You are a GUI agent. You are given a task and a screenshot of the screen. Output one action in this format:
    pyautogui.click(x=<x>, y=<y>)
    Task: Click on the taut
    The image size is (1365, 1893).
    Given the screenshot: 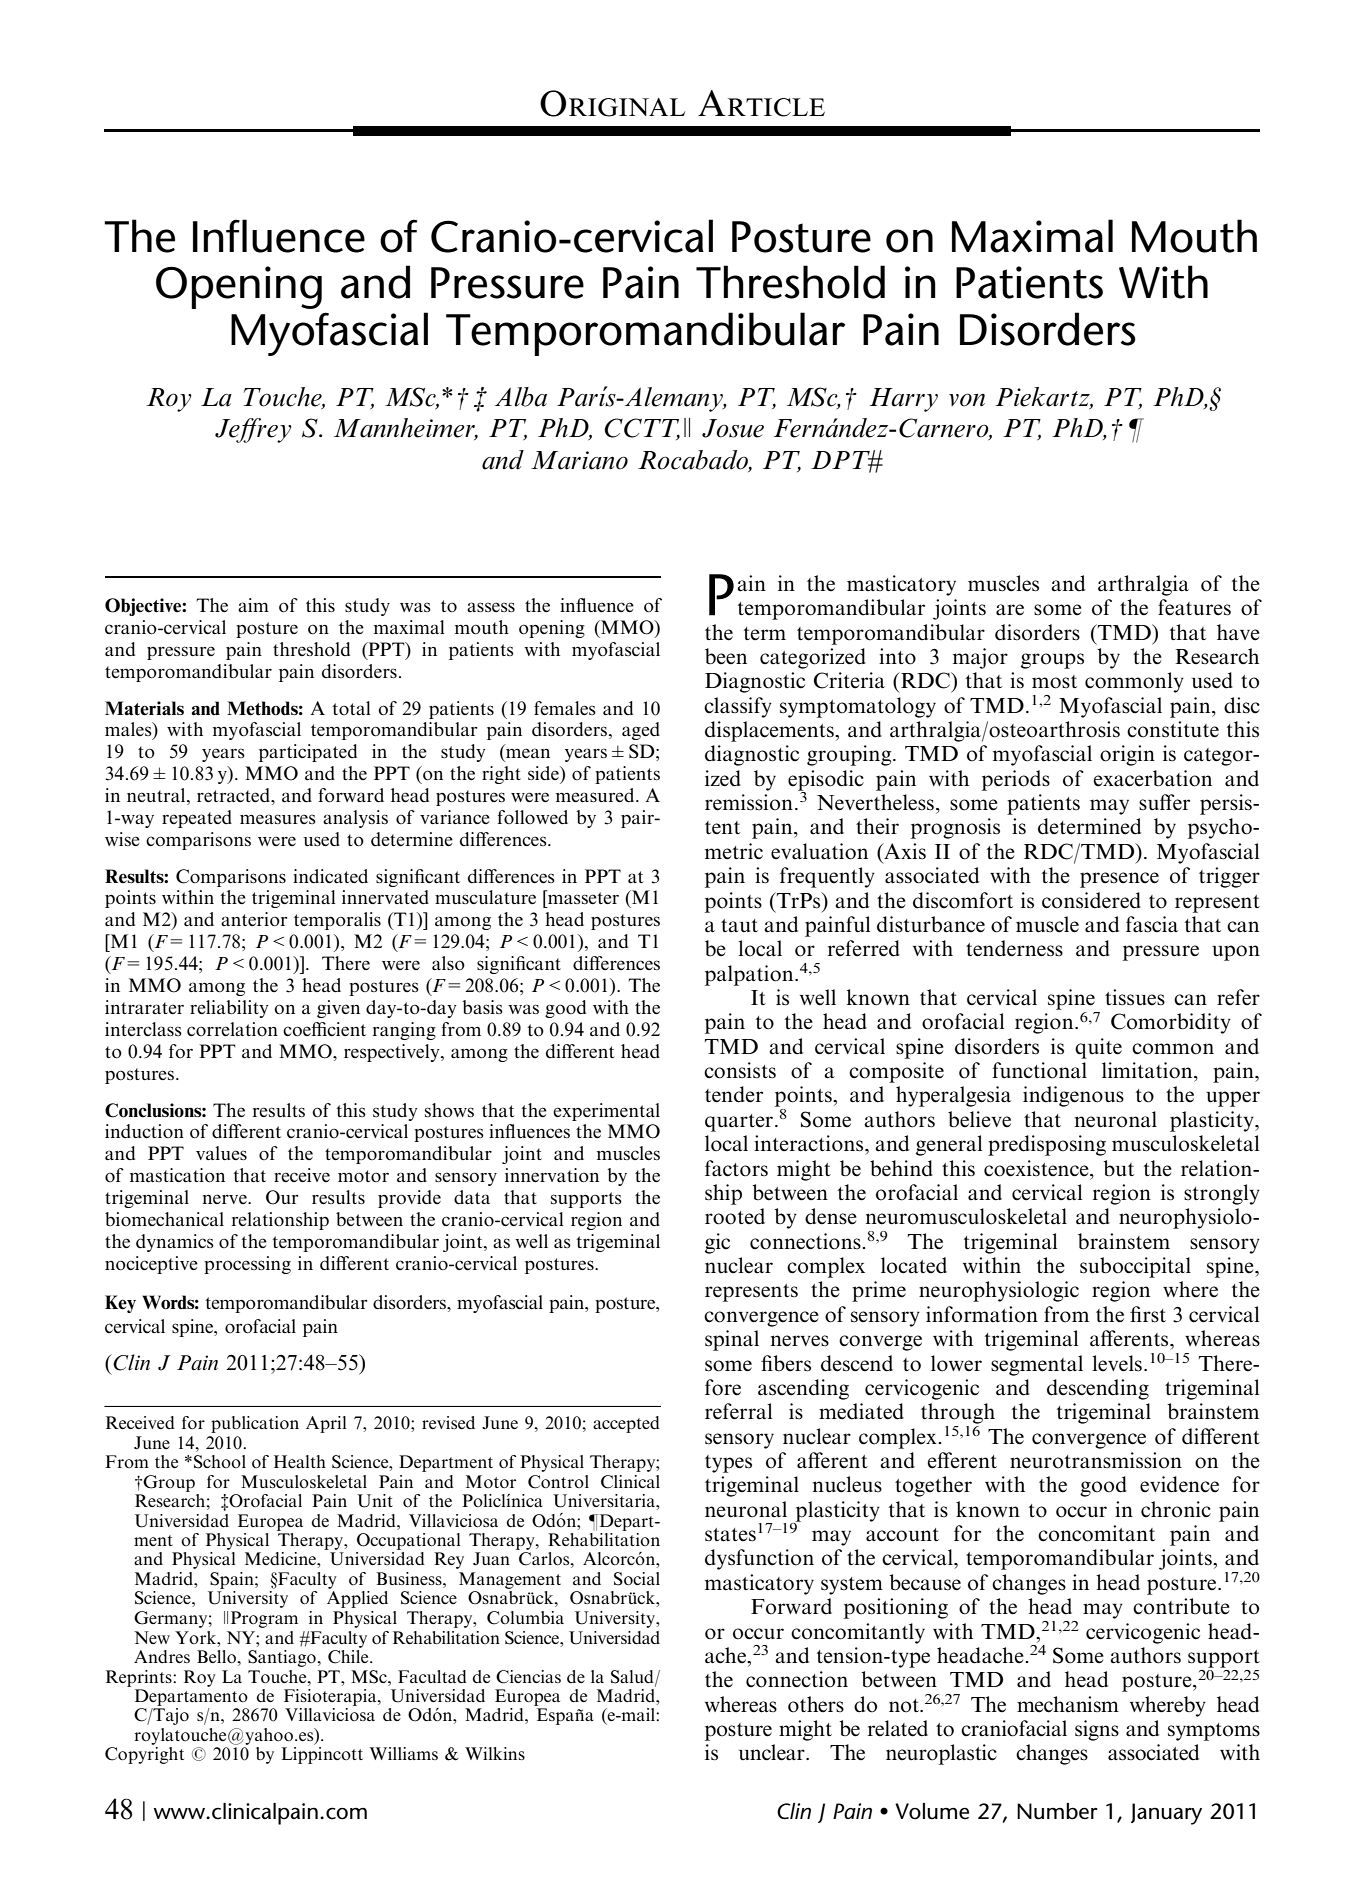 What is the action you would take?
    pyautogui.click(x=739, y=926)
